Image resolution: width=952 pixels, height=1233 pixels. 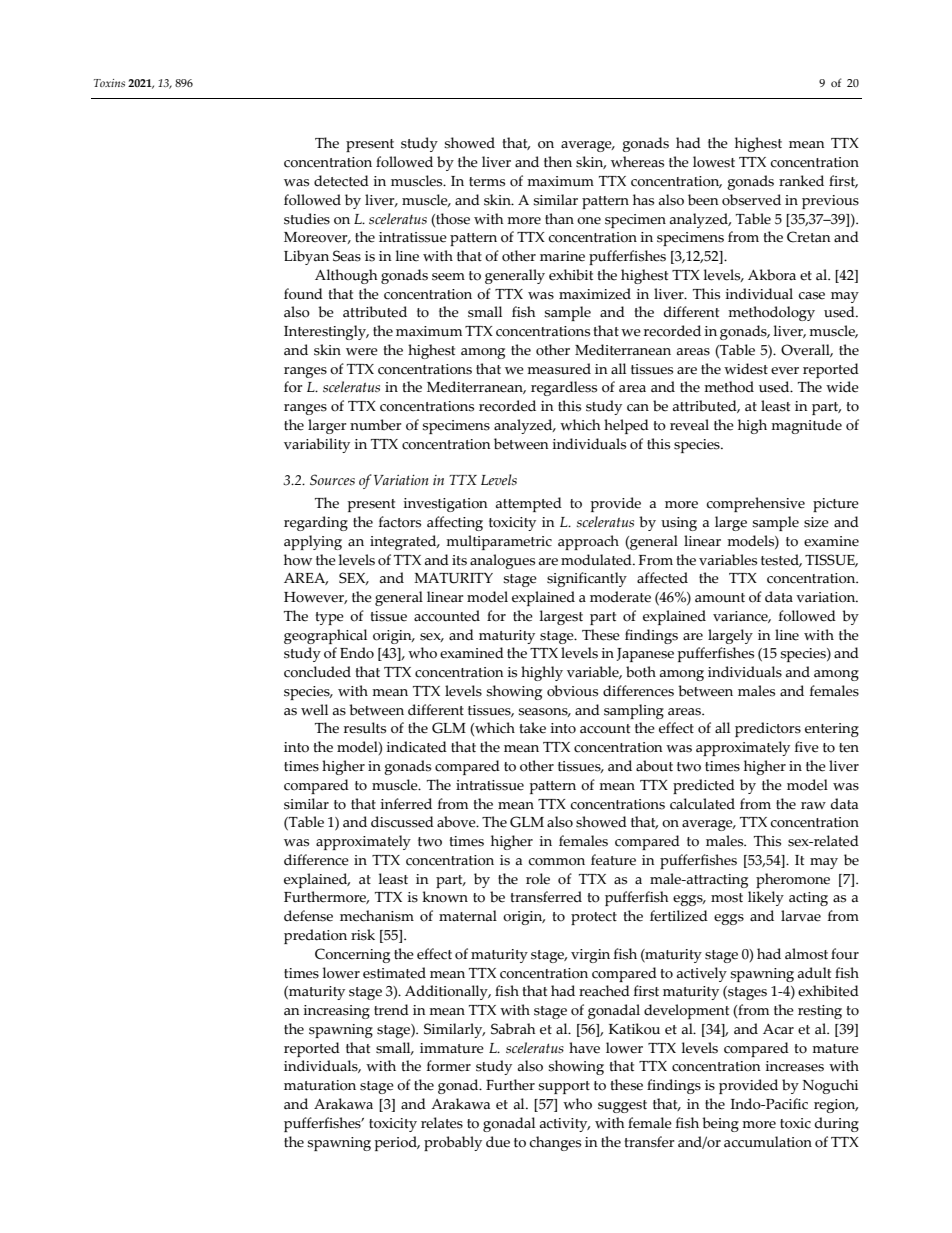 What do you see at coordinates (314, 710) in the page?
I see `well` at bounding box center [314, 710].
